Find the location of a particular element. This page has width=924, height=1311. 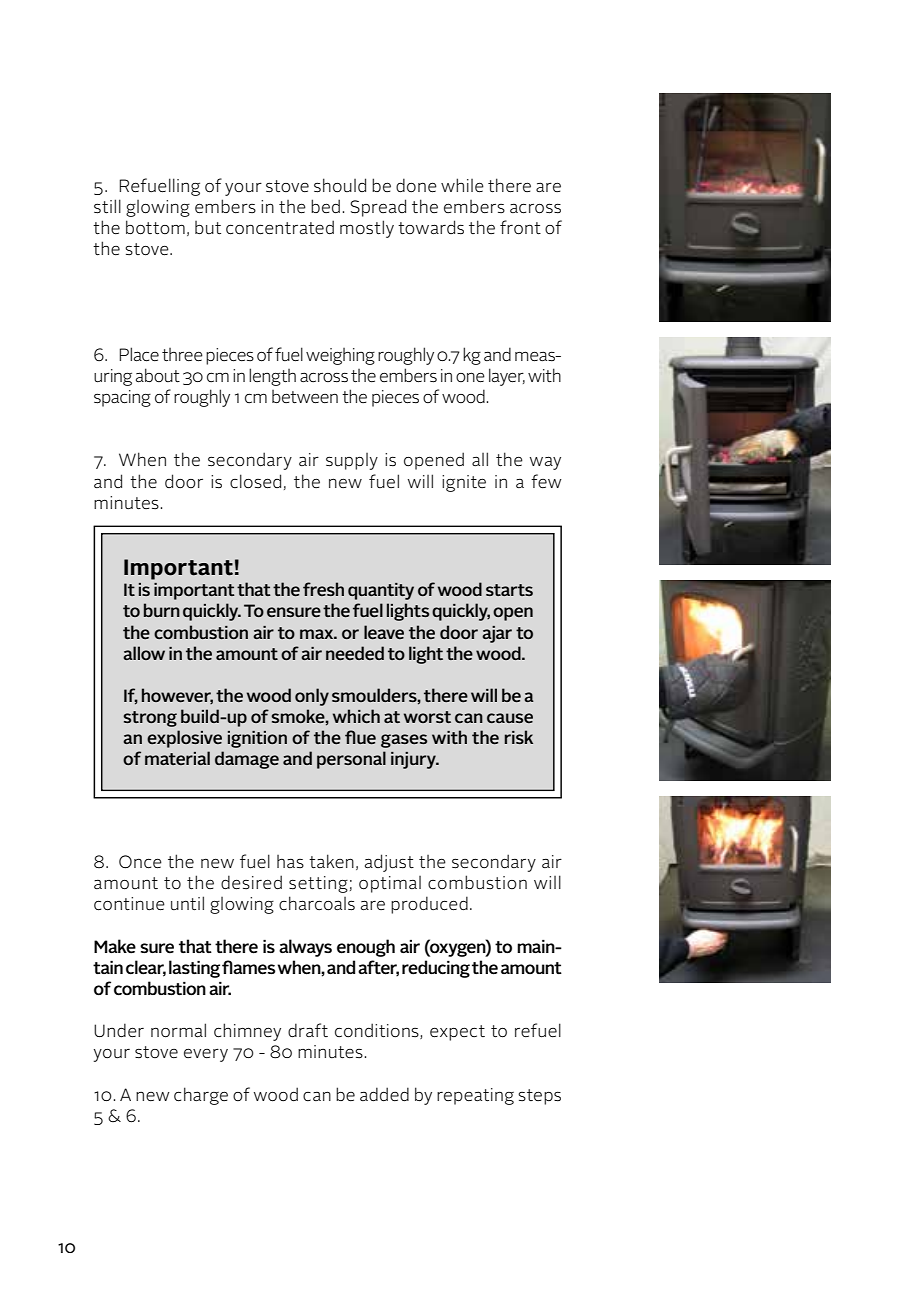

bed is located at coordinates (325, 206).
